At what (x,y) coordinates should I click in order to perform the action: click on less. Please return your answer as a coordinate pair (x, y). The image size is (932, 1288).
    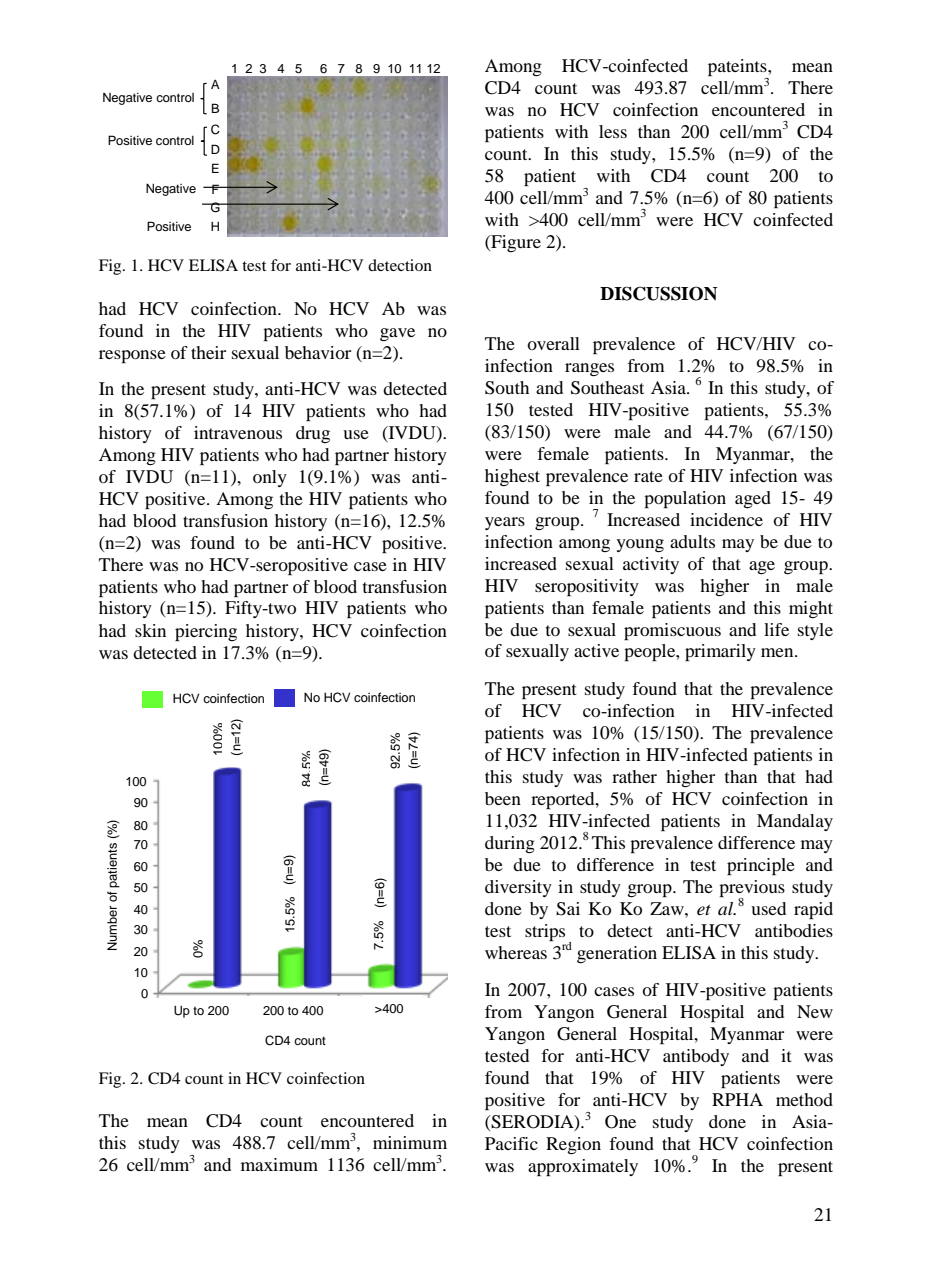
    Looking at the image, I should click on (613, 131).
